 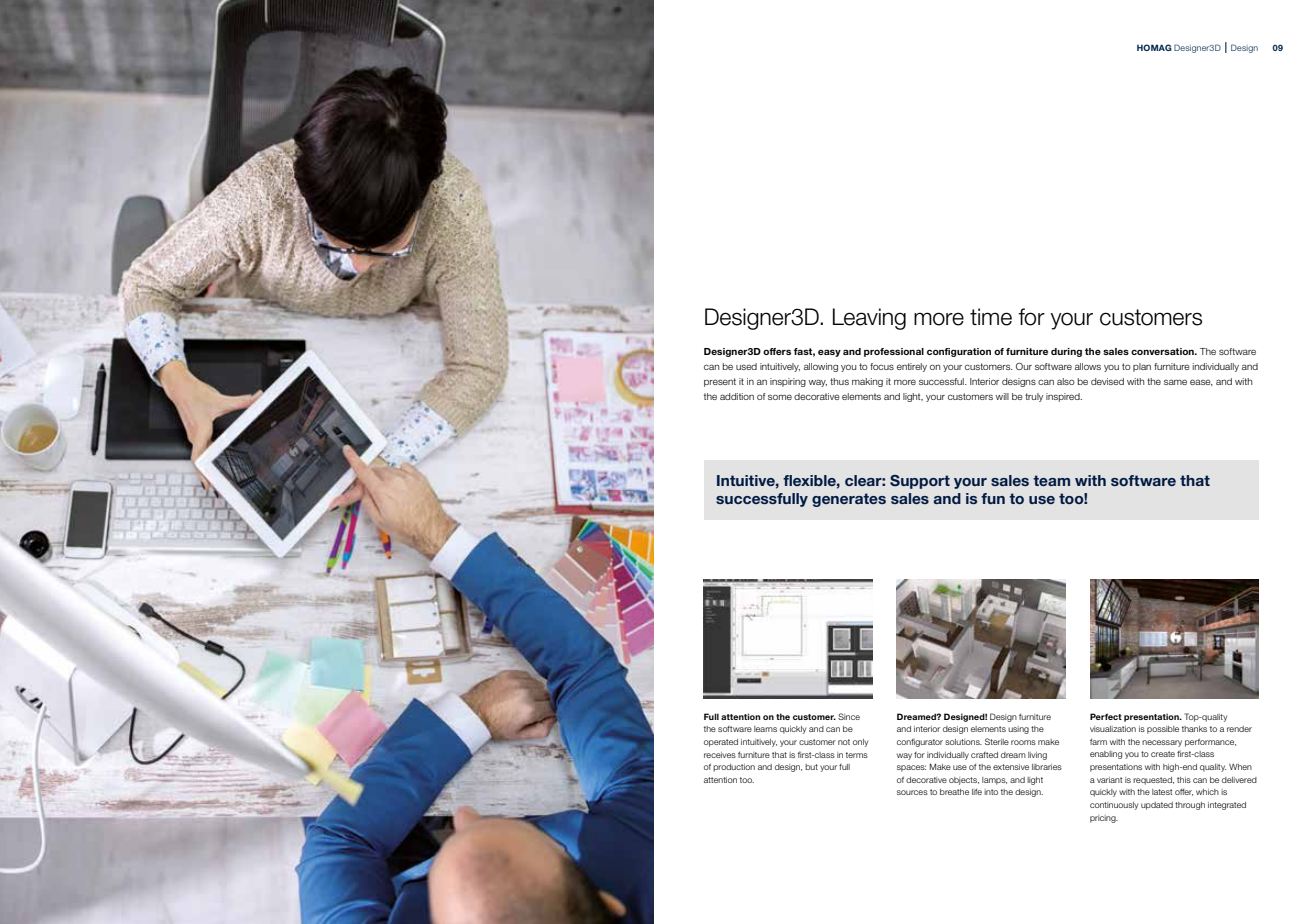 I want to click on easy, so click(x=829, y=353).
